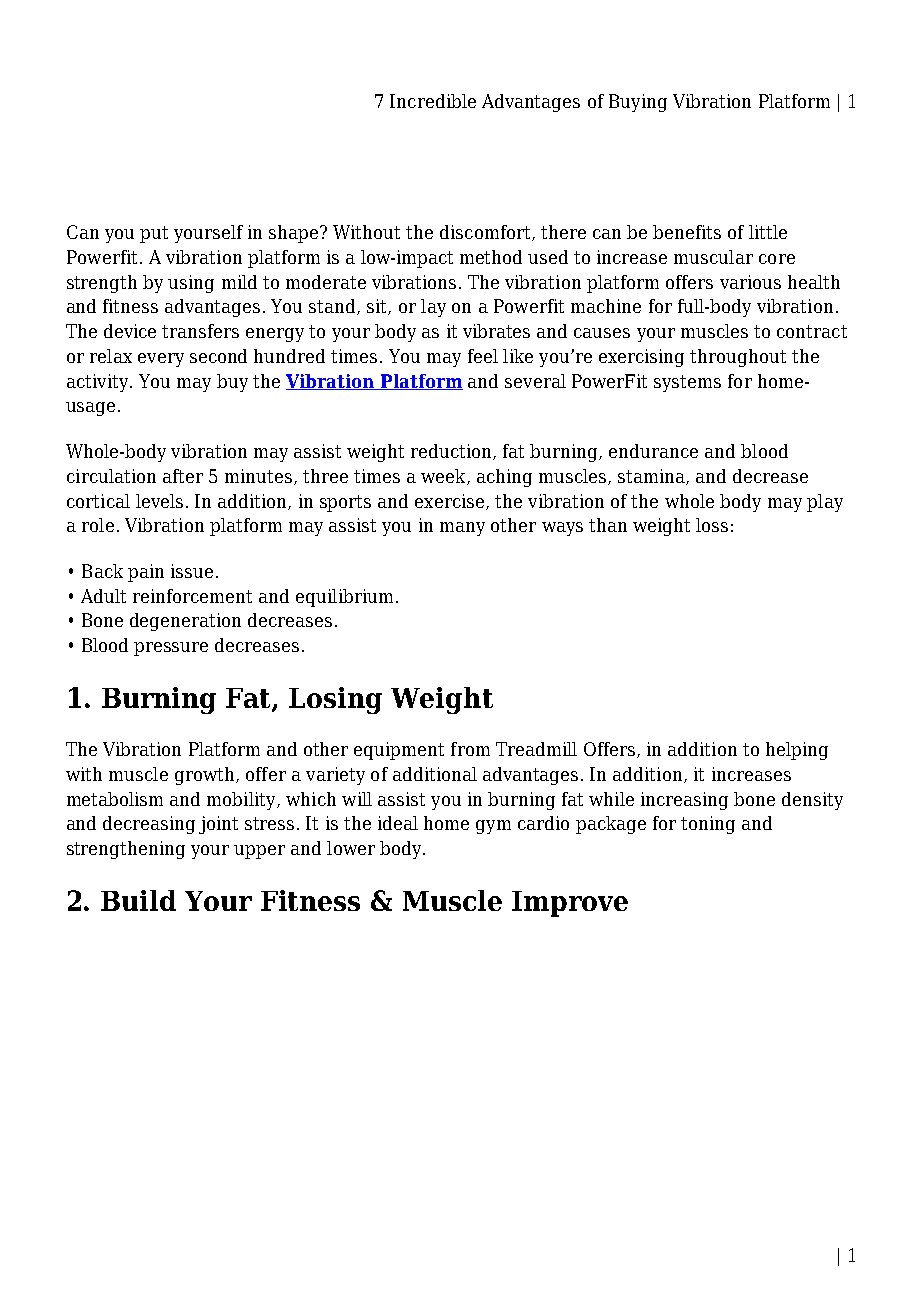  What do you see at coordinates (638, 103) in the screenshot?
I see `Buying` at bounding box center [638, 103].
